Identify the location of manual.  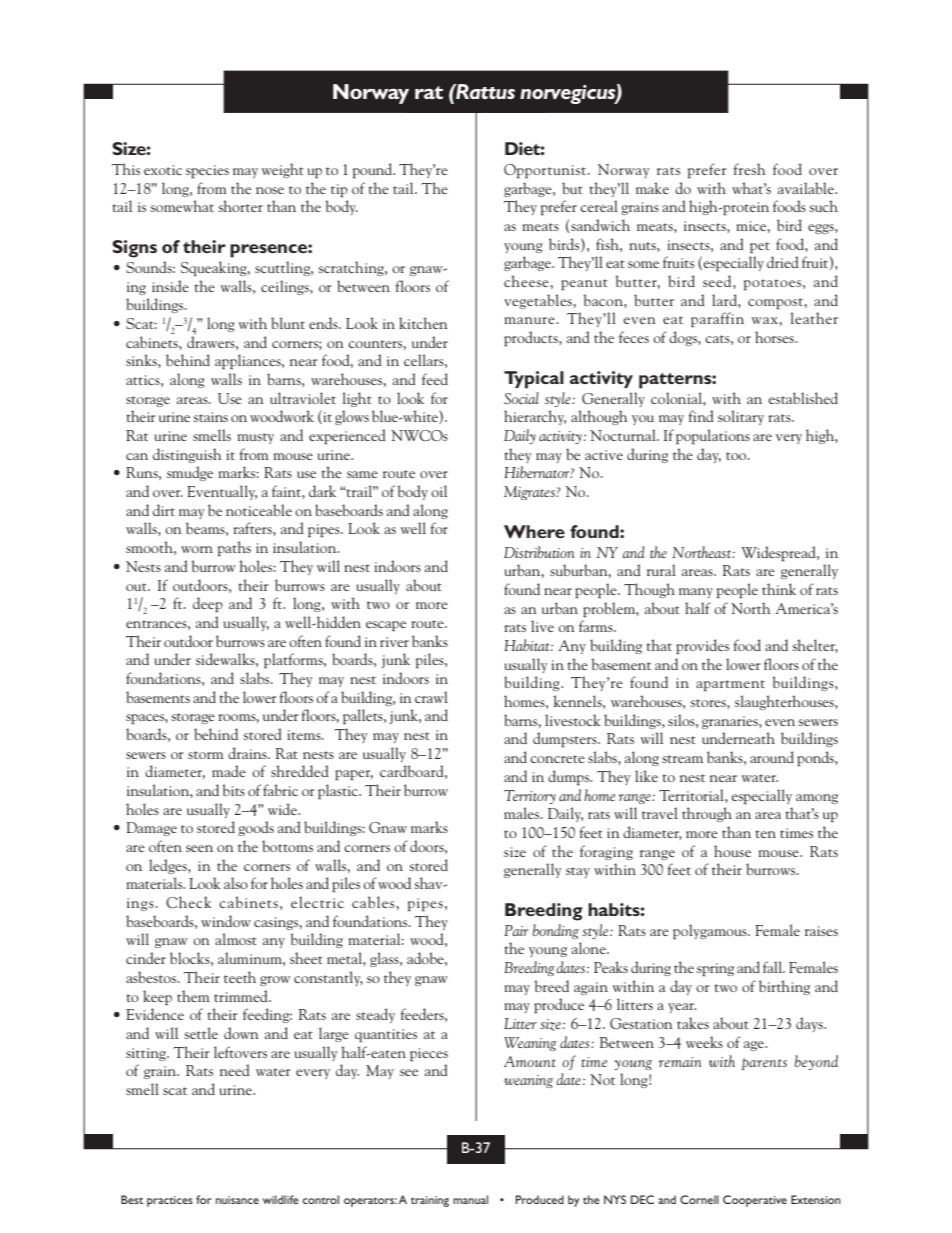
(470, 1199).
